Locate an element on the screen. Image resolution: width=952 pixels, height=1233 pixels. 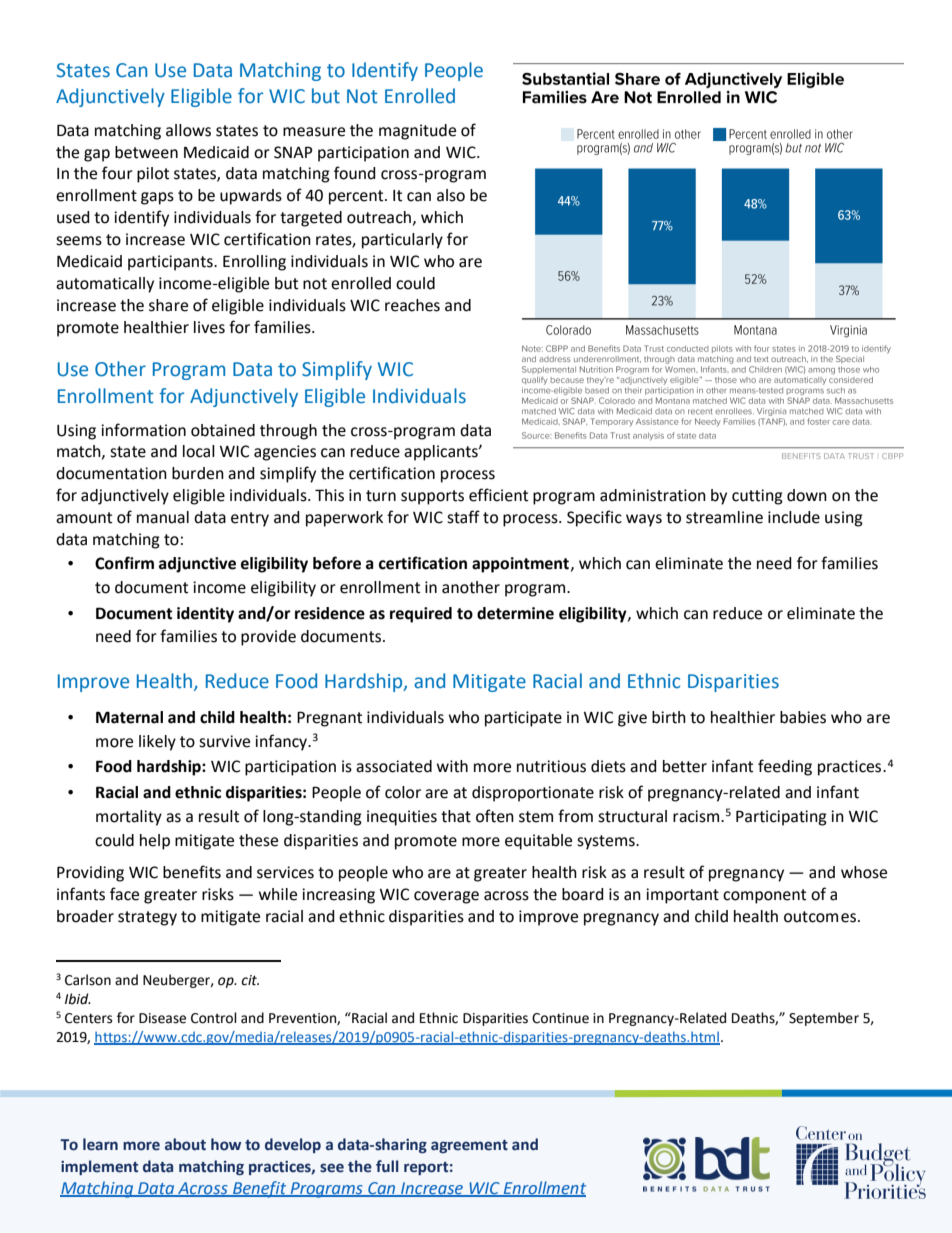
September is located at coordinates (824, 1019).
